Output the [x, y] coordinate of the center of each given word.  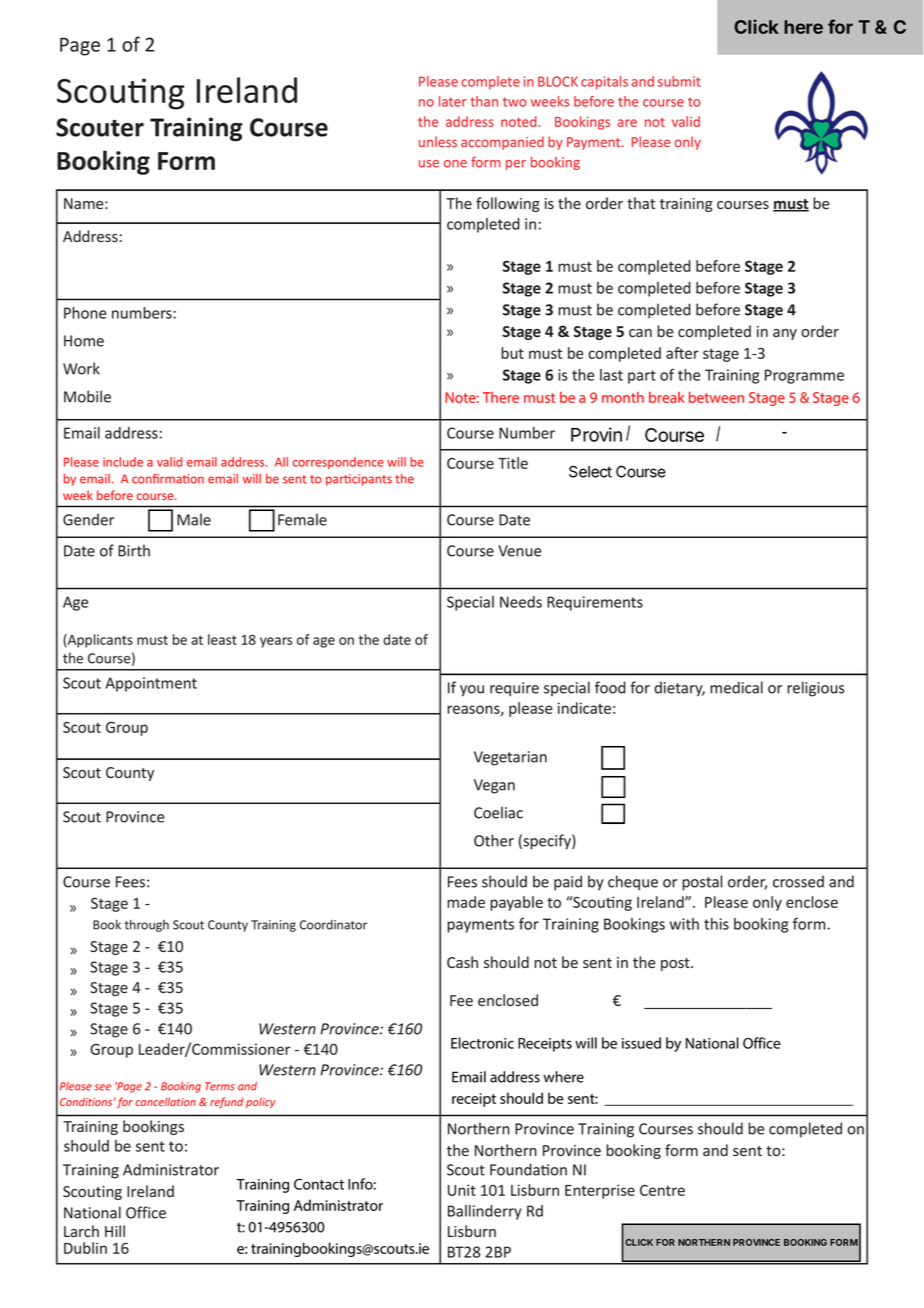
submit [679, 81]
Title [513, 463]
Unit [462, 1190]
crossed [798, 881]
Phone [85, 313]
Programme [804, 376]
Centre [662, 1190]
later [452, 101]
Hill [115, 1231]
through [147, 925]
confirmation [168, 478]
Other [494, 840]
